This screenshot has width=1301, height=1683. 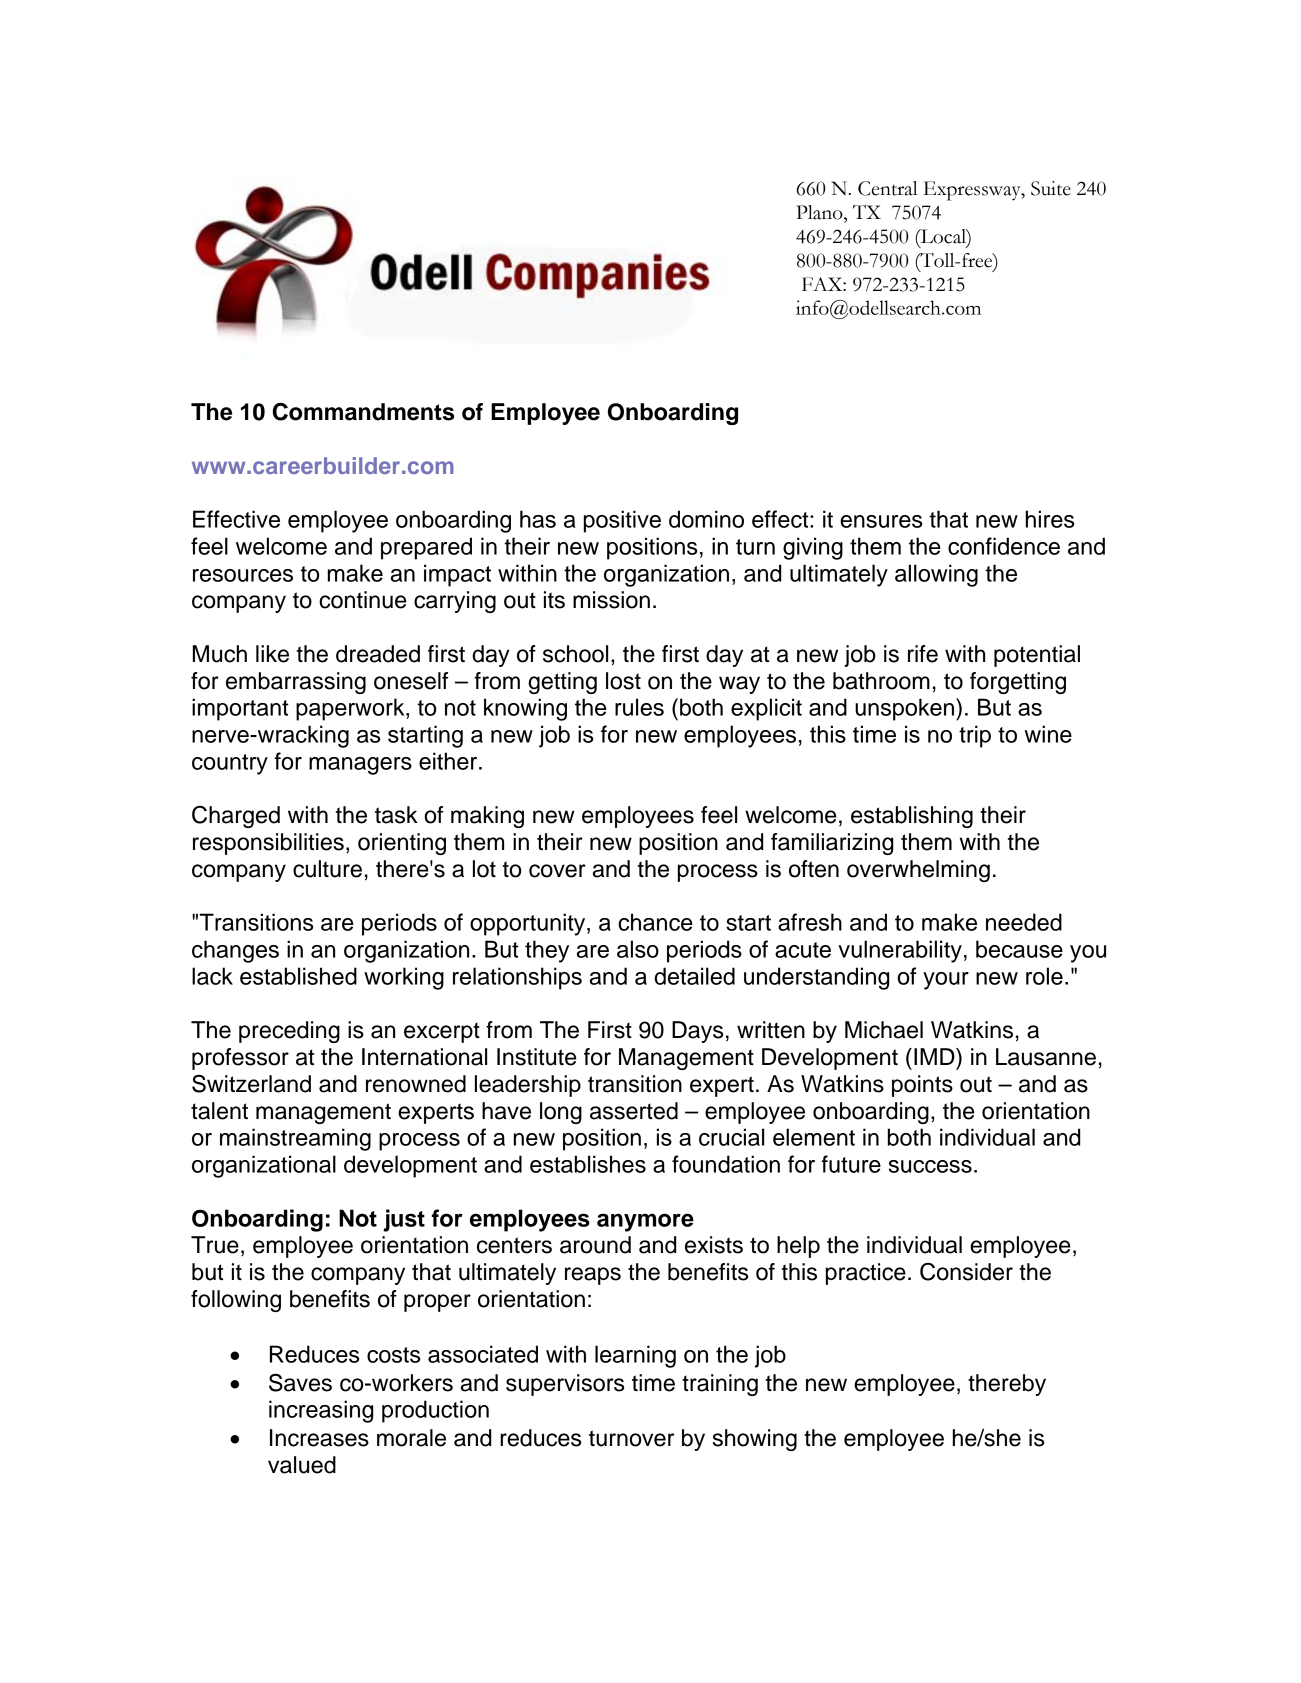 I want to click on success, so click(x=930, y=1166).
